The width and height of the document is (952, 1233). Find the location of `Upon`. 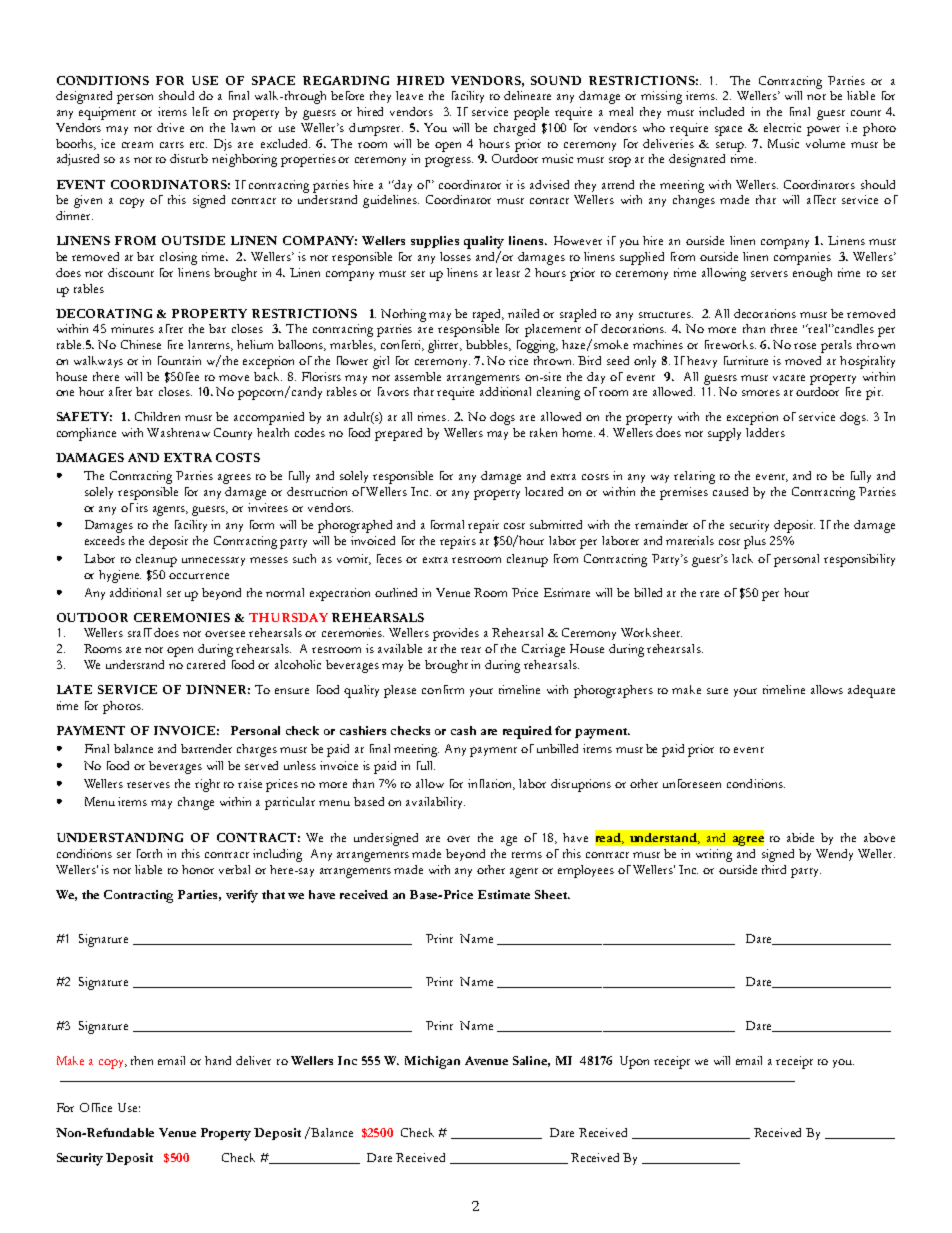

Upon is located at coordinates (634, 1062).
